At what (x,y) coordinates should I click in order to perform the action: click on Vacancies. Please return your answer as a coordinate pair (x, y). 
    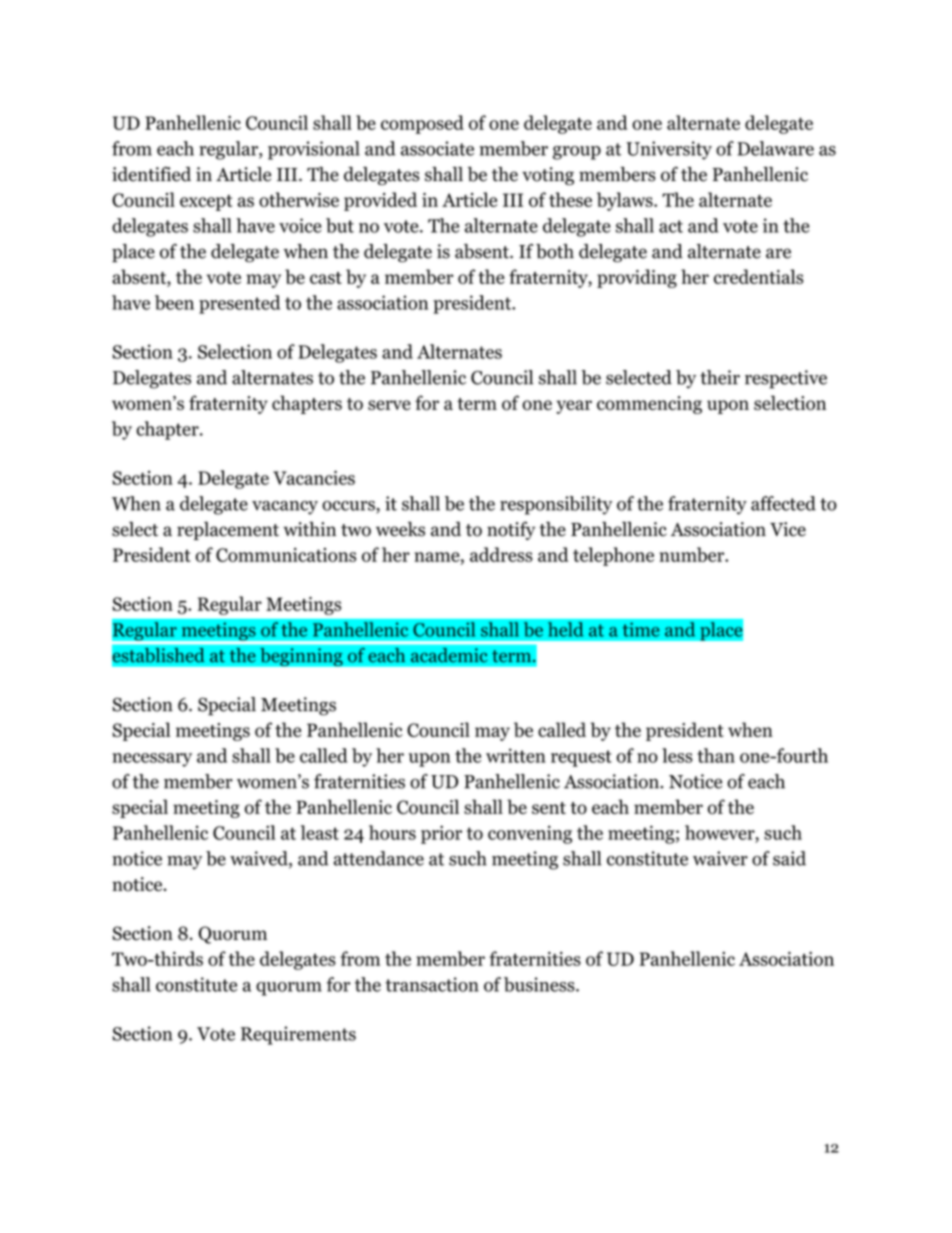
    Looking at the image, I should click on (314, 477).
